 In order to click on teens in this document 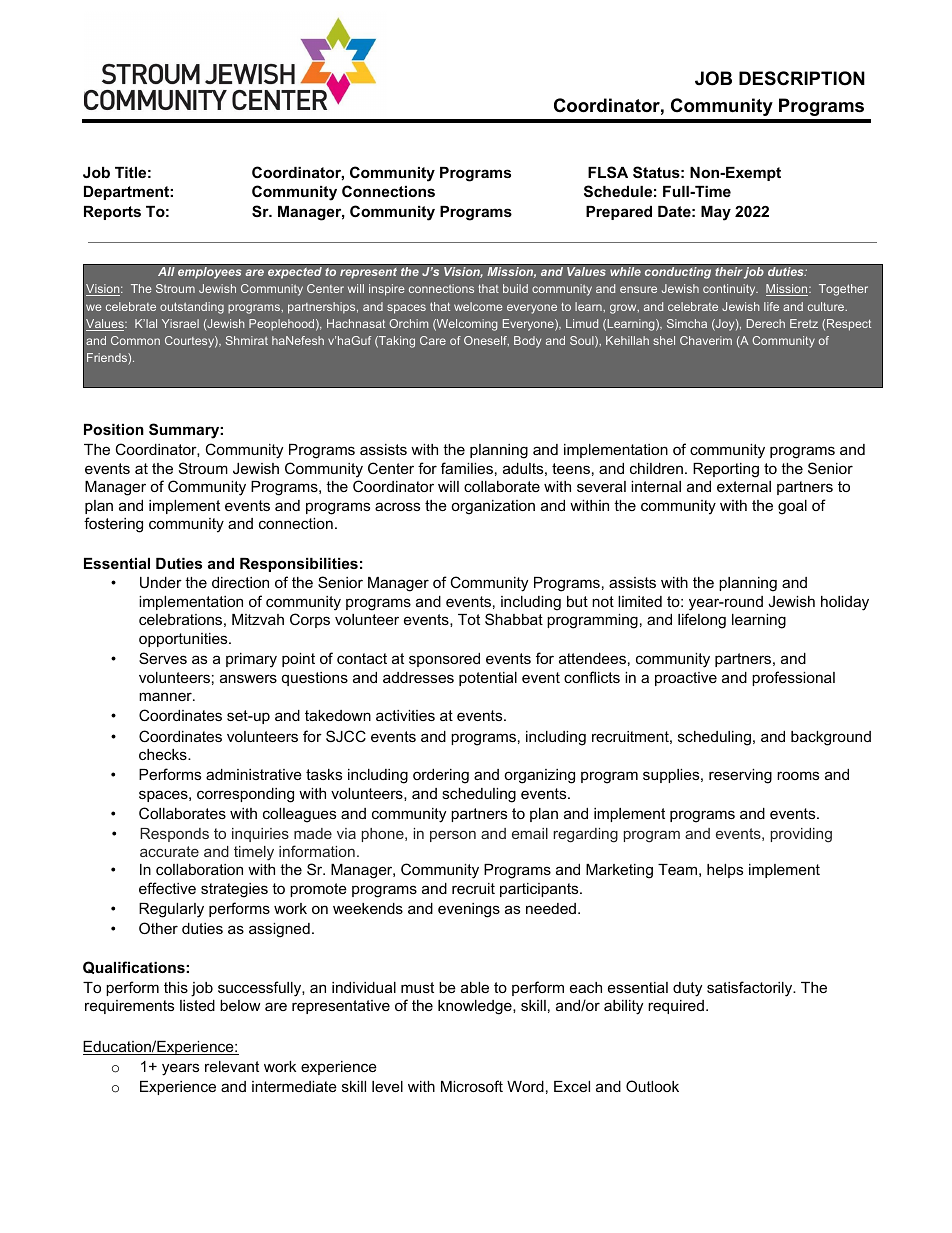, I will do `click(571, 468)`.
